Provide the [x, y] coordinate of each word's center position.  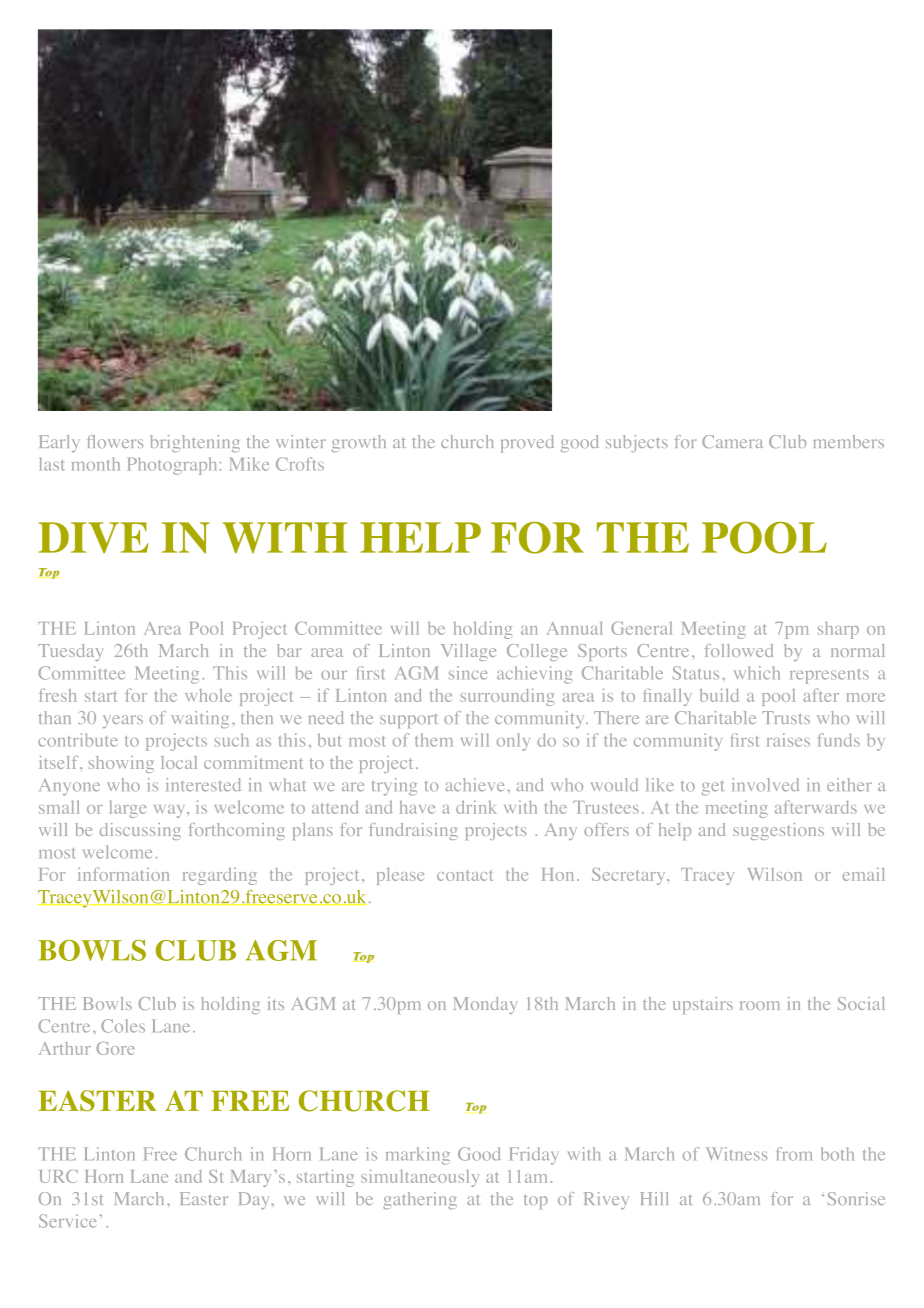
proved [527, 443]
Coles [123, 1026]
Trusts [786, 717]
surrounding [507, 697]
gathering [420, 1200]
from [794, 1154]
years [123, 721]
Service [67, 1221]
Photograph [174, 466]
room [760, 1005]
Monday [485, 1005]
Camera [732, 441]
